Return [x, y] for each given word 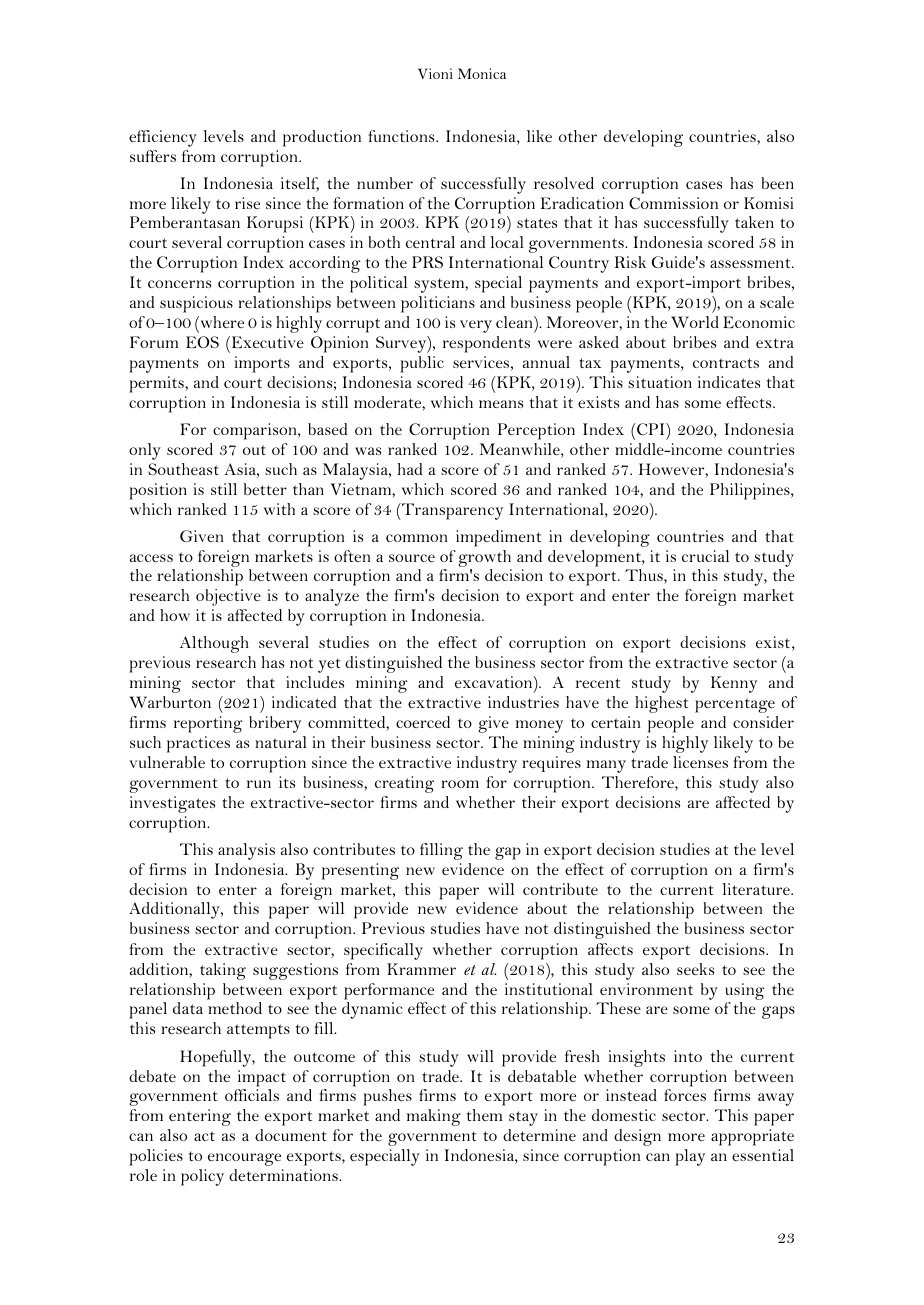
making [434, 1117]
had [410, 469]
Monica [482, 73]
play [690, 1157]
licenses [700, 762]
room [460, 784]
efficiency [163, 138]
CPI [652, 429]
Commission [673, 203]
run [259, 784]
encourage [244, 1159]
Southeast [183, 469]
